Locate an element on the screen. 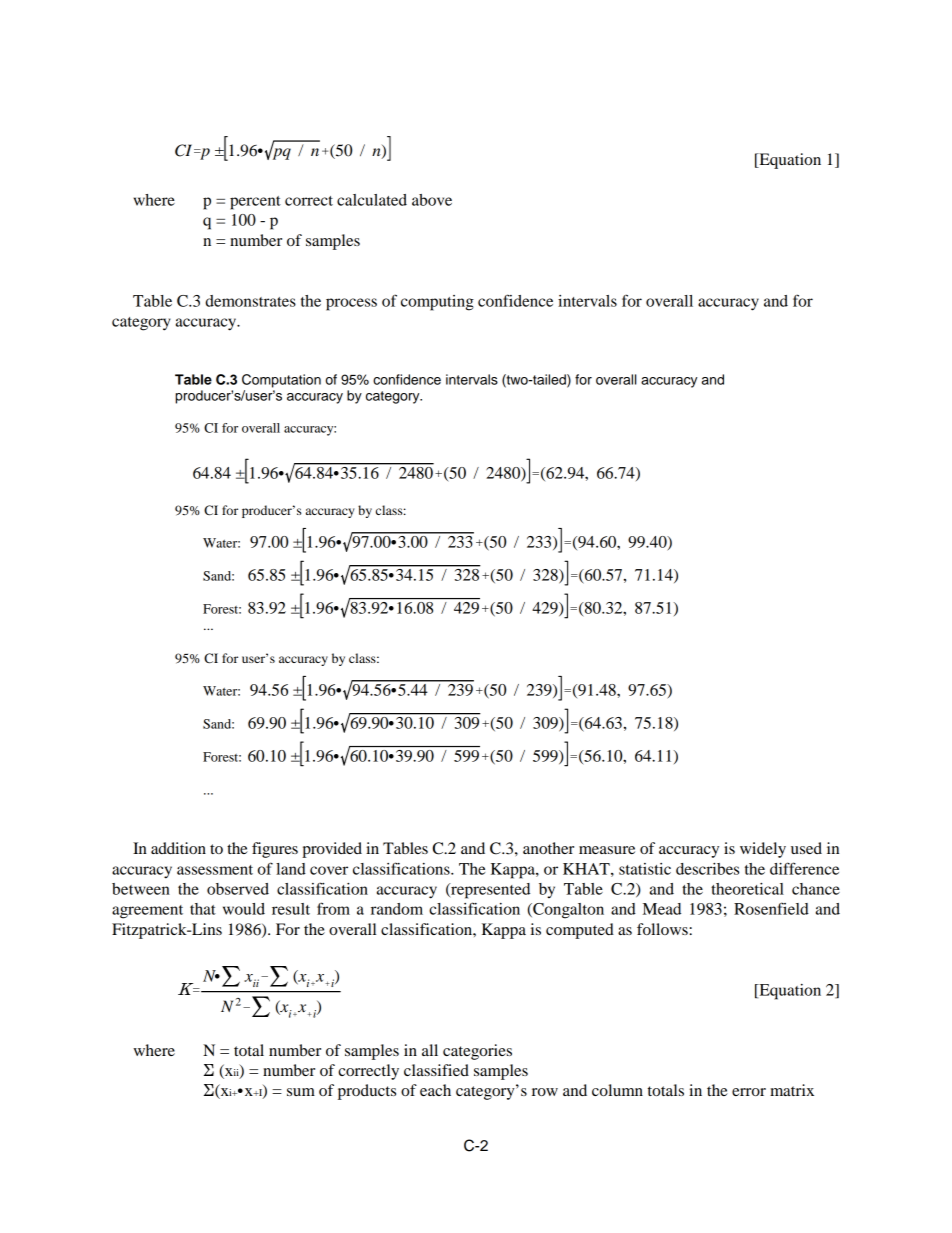  calculated is located at coordinates (372, 200).
